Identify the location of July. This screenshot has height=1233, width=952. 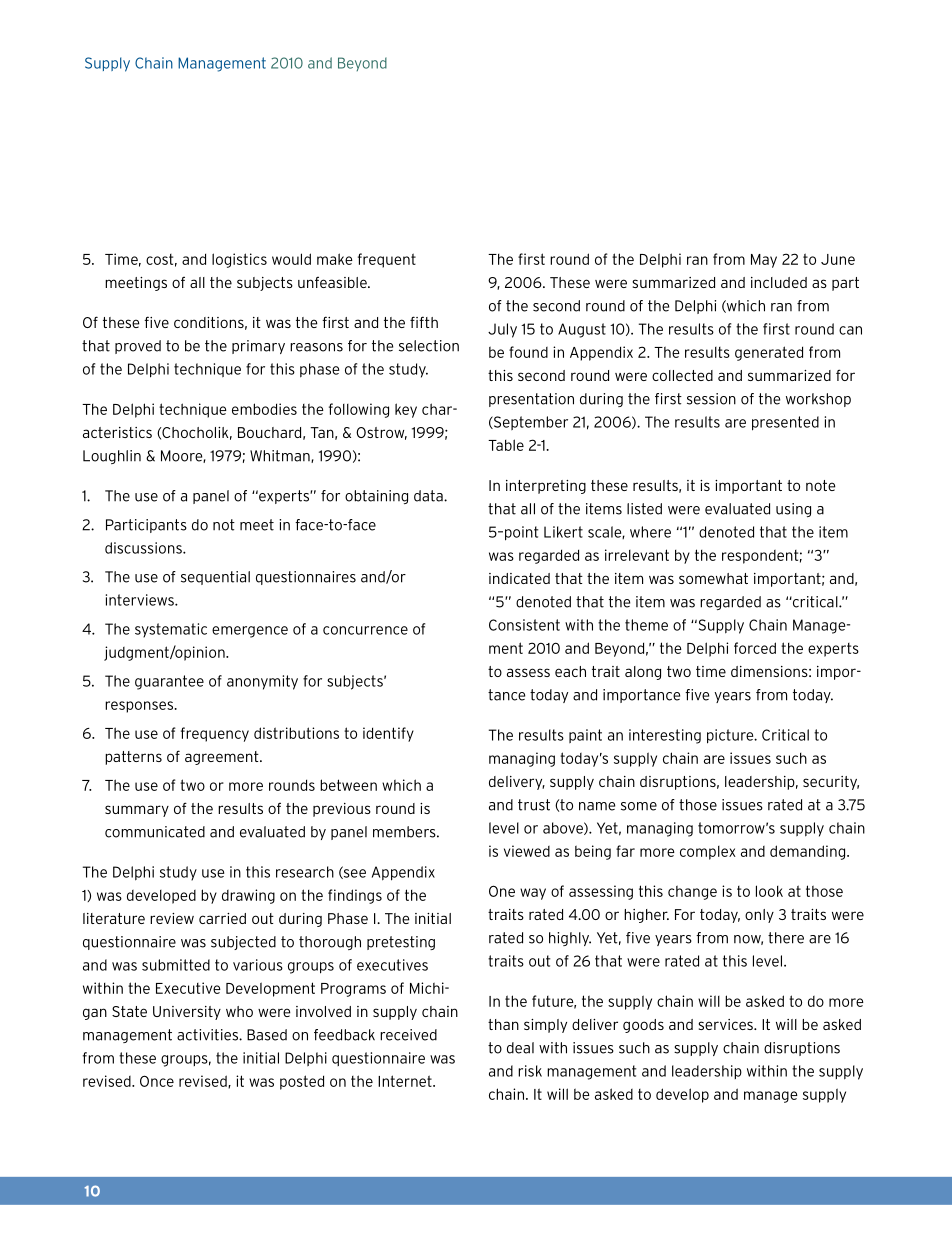
(502, 330).
